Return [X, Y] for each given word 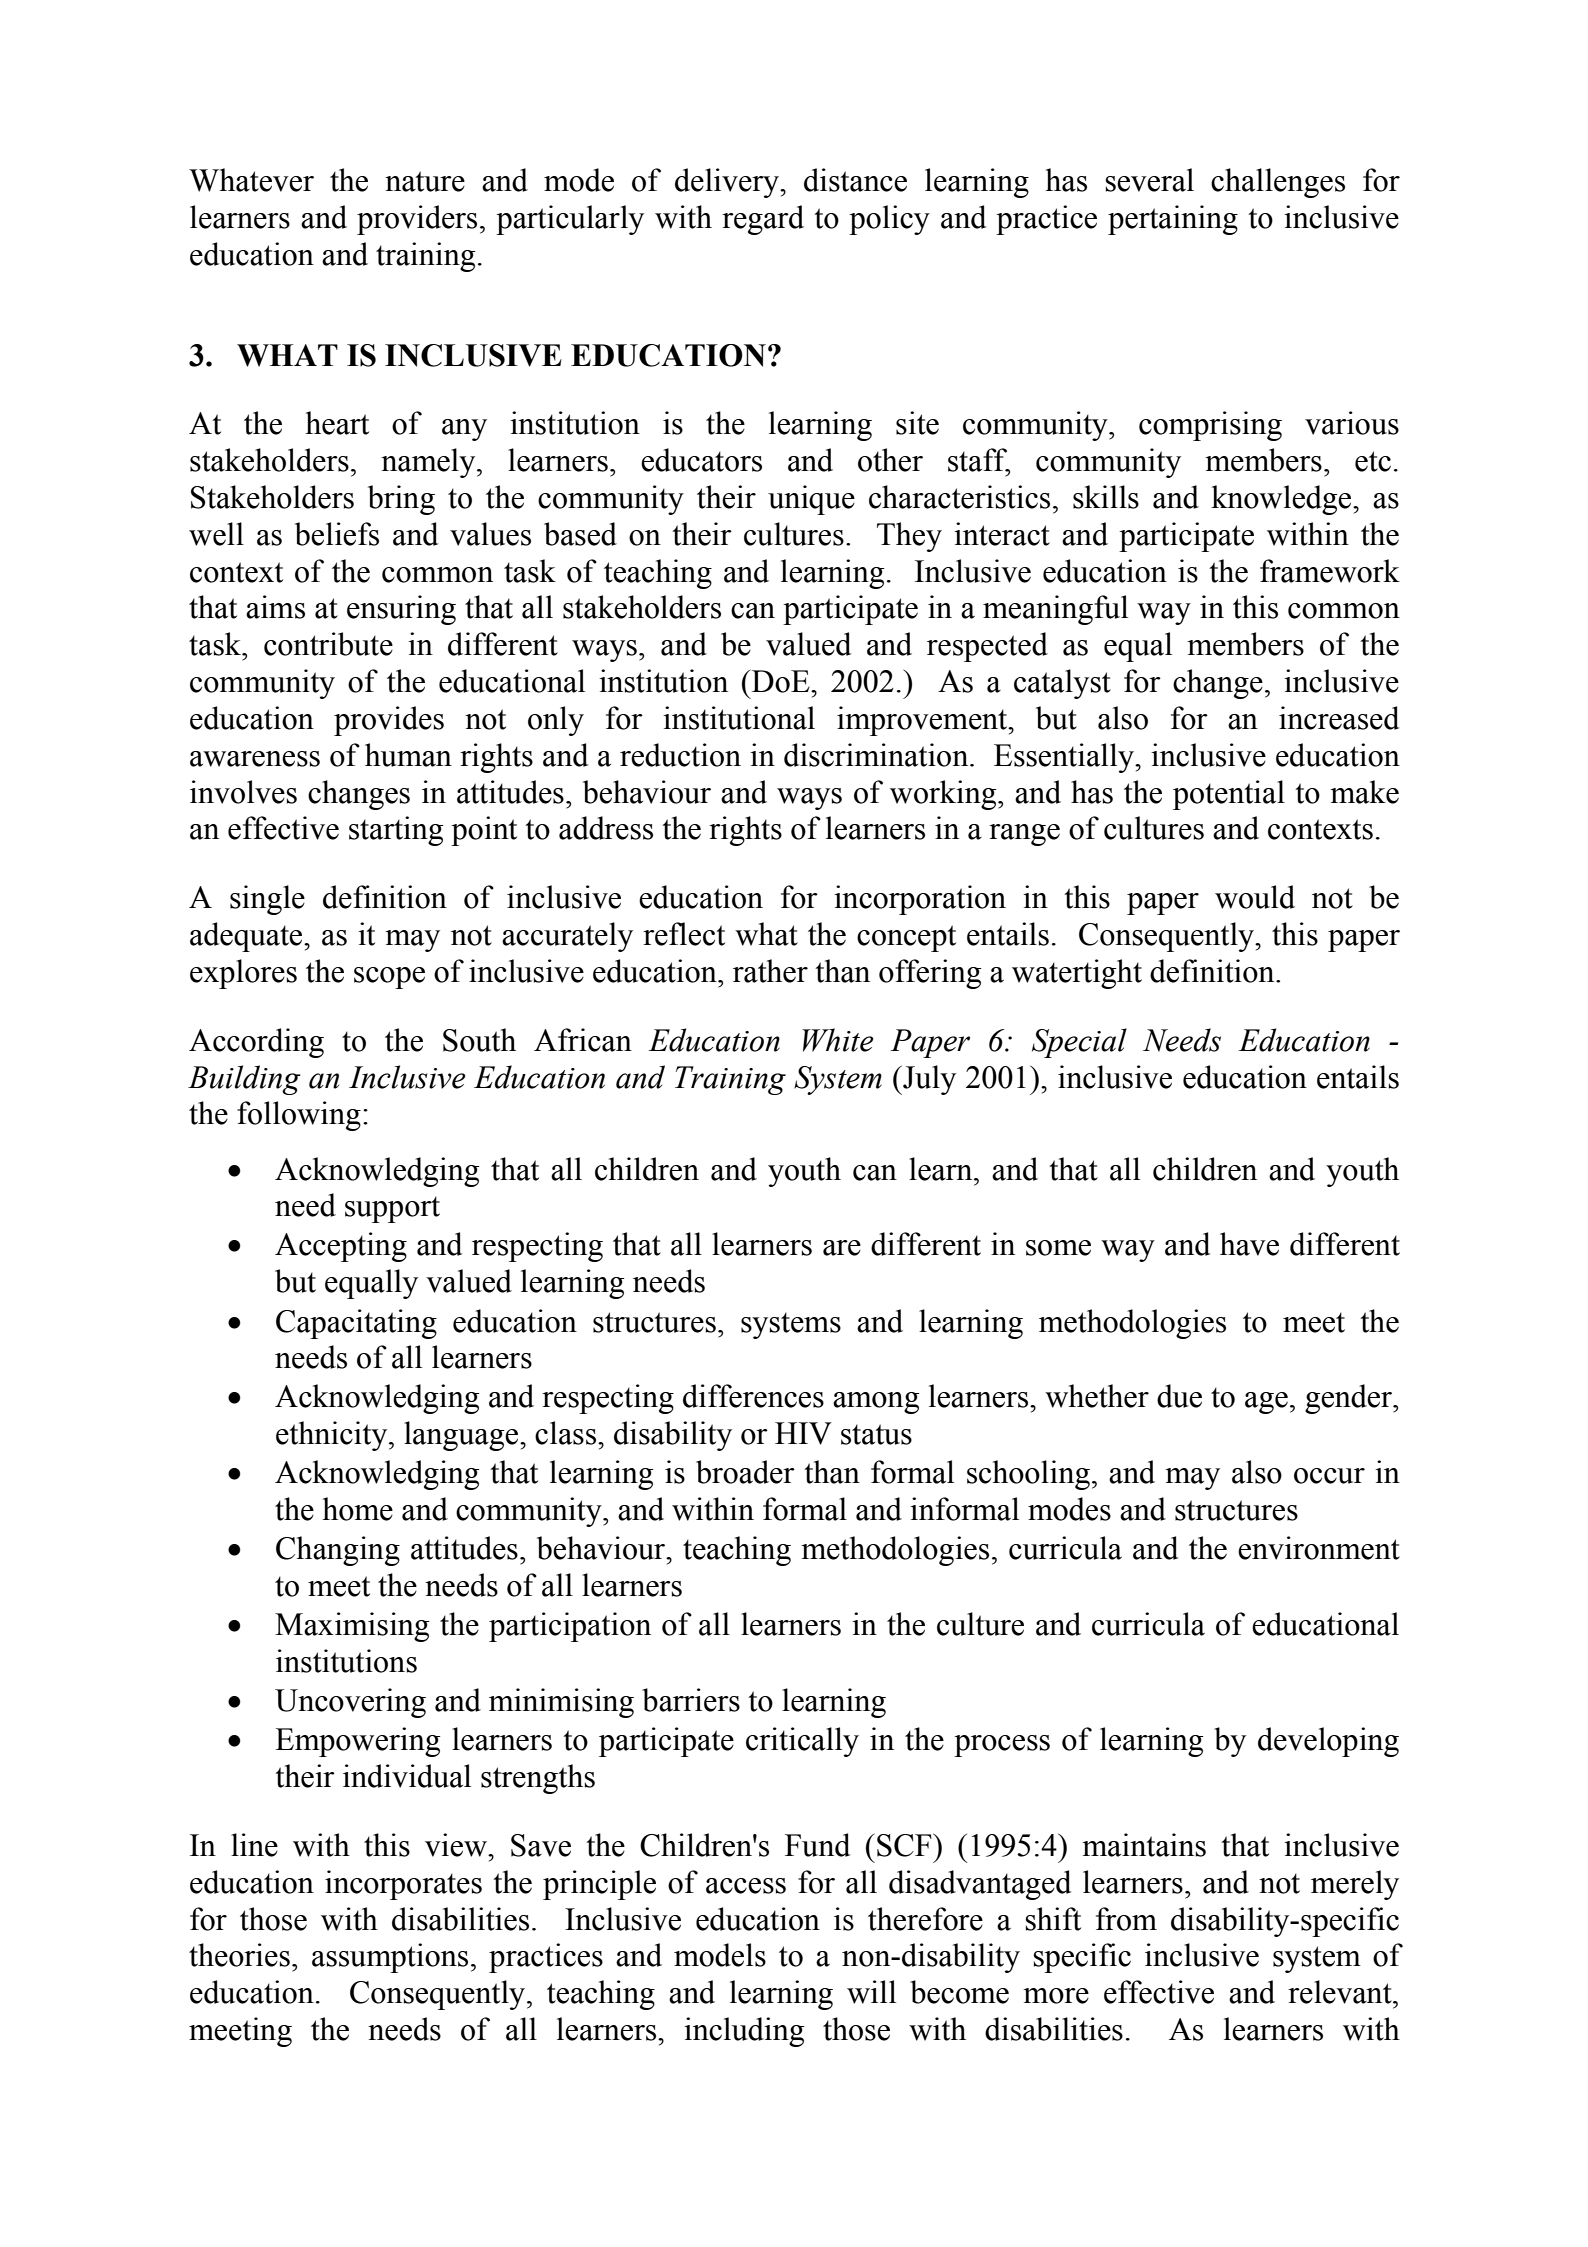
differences [753, 1396]
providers [417, 220]
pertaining [1173, 220]
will [871, 1992]
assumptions [390, 1958]
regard [763, 220]
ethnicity [333, 1436]
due [1179, 1396]
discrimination [877, 755]
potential [1229, 795]
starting [396, 831]
